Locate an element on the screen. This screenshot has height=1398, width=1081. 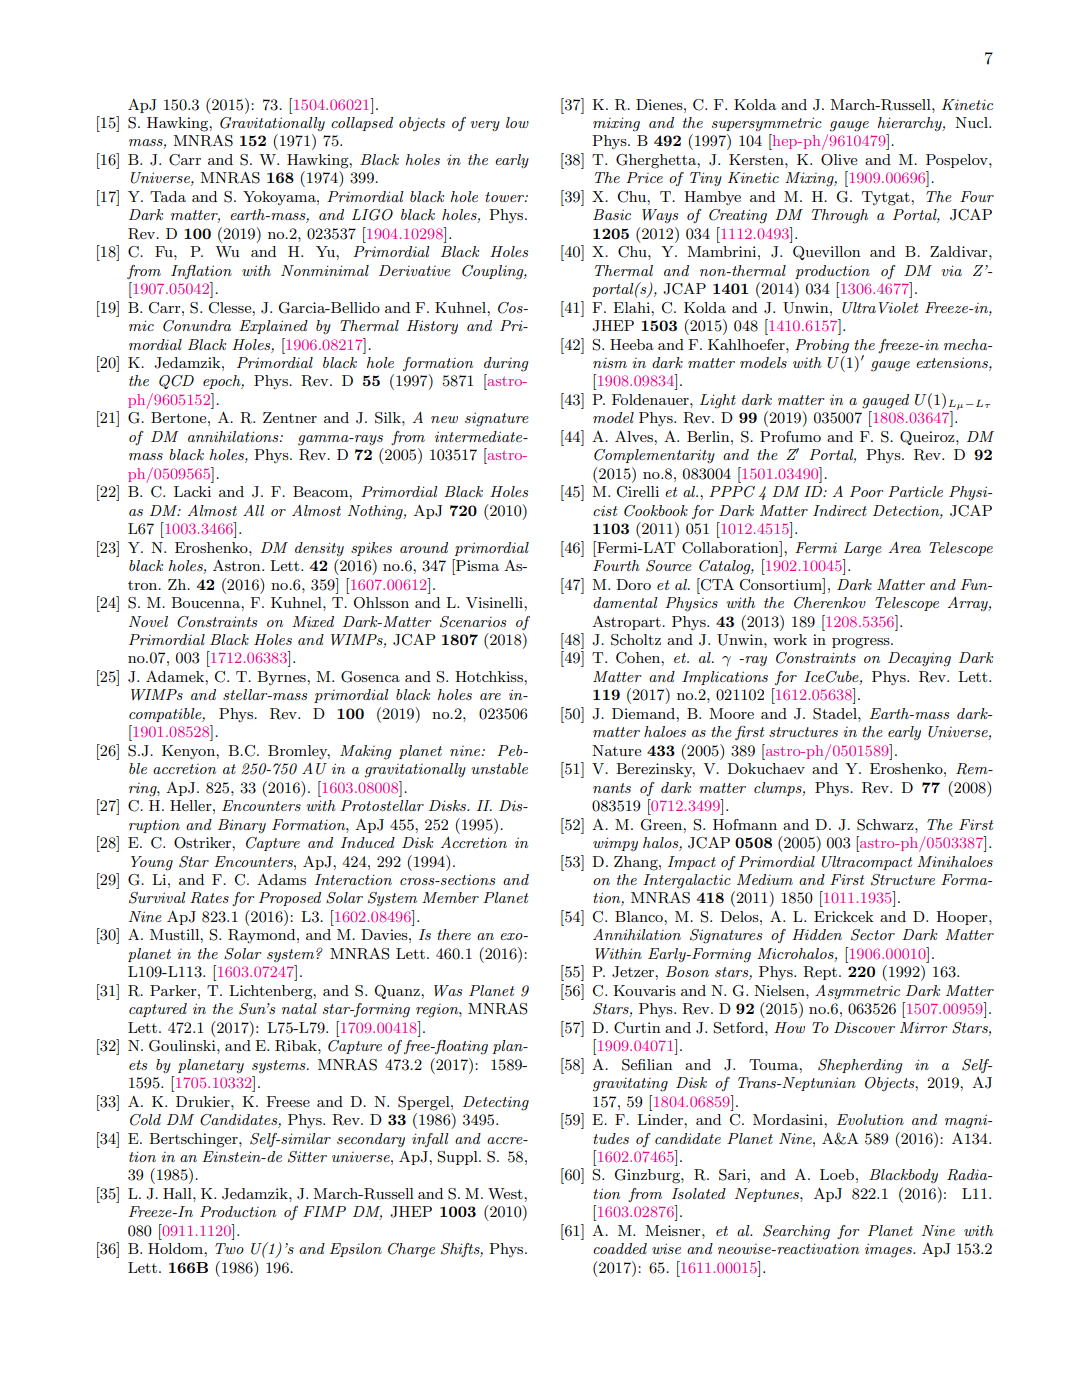
Alves is located at coordinates (635, 436).
